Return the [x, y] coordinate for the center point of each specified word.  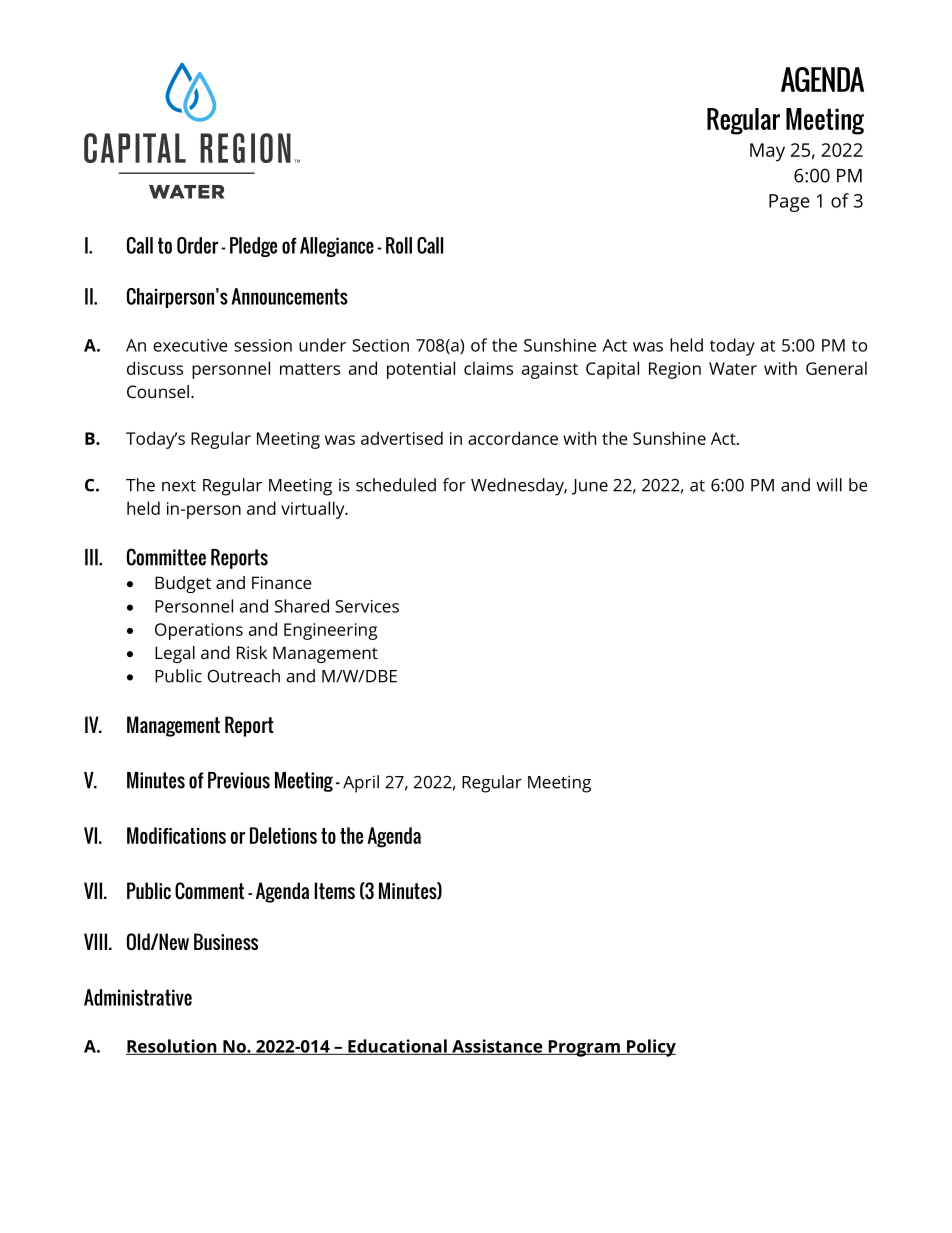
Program [584, 1048]
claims [488, 368]
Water [733, 368]
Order [197, 245]
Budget [183, 584]
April [361, 784]
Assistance [497, 1047]
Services [367, 606]
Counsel [158, 391]
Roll [399, 245]
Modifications [176, 835]
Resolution [172, 1047]
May [767, 152]
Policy [650, 1048]
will [829, 485]
